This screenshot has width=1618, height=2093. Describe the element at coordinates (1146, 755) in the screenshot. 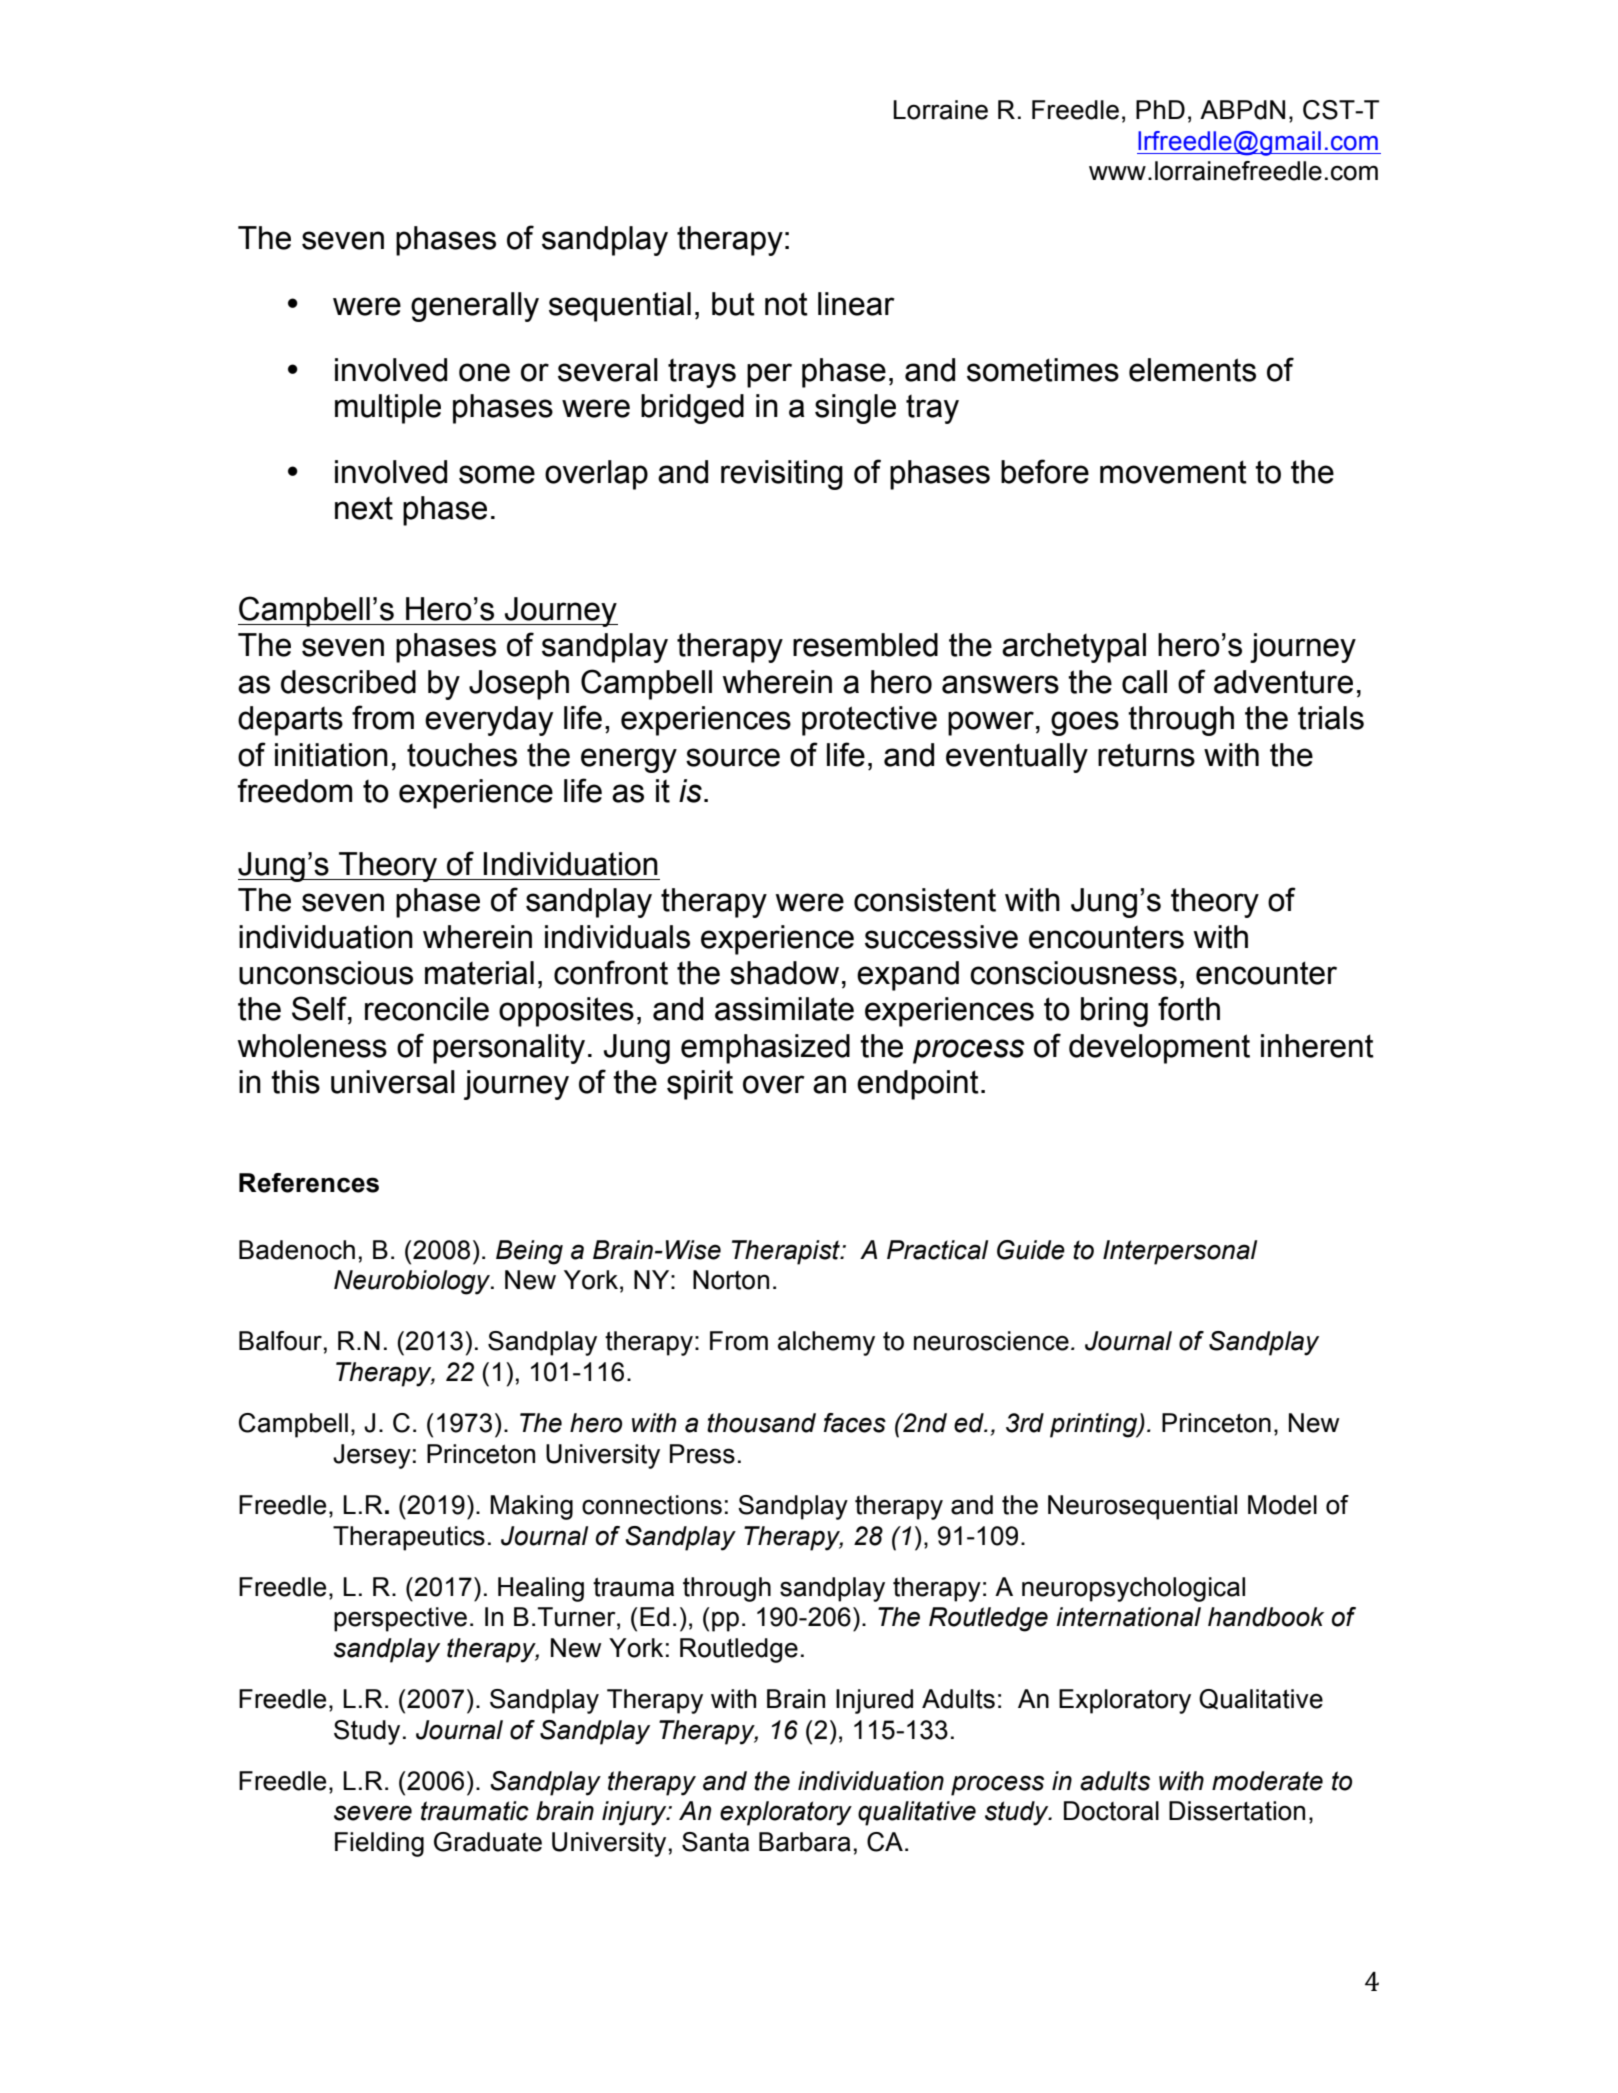

I see `returns` at that location.
